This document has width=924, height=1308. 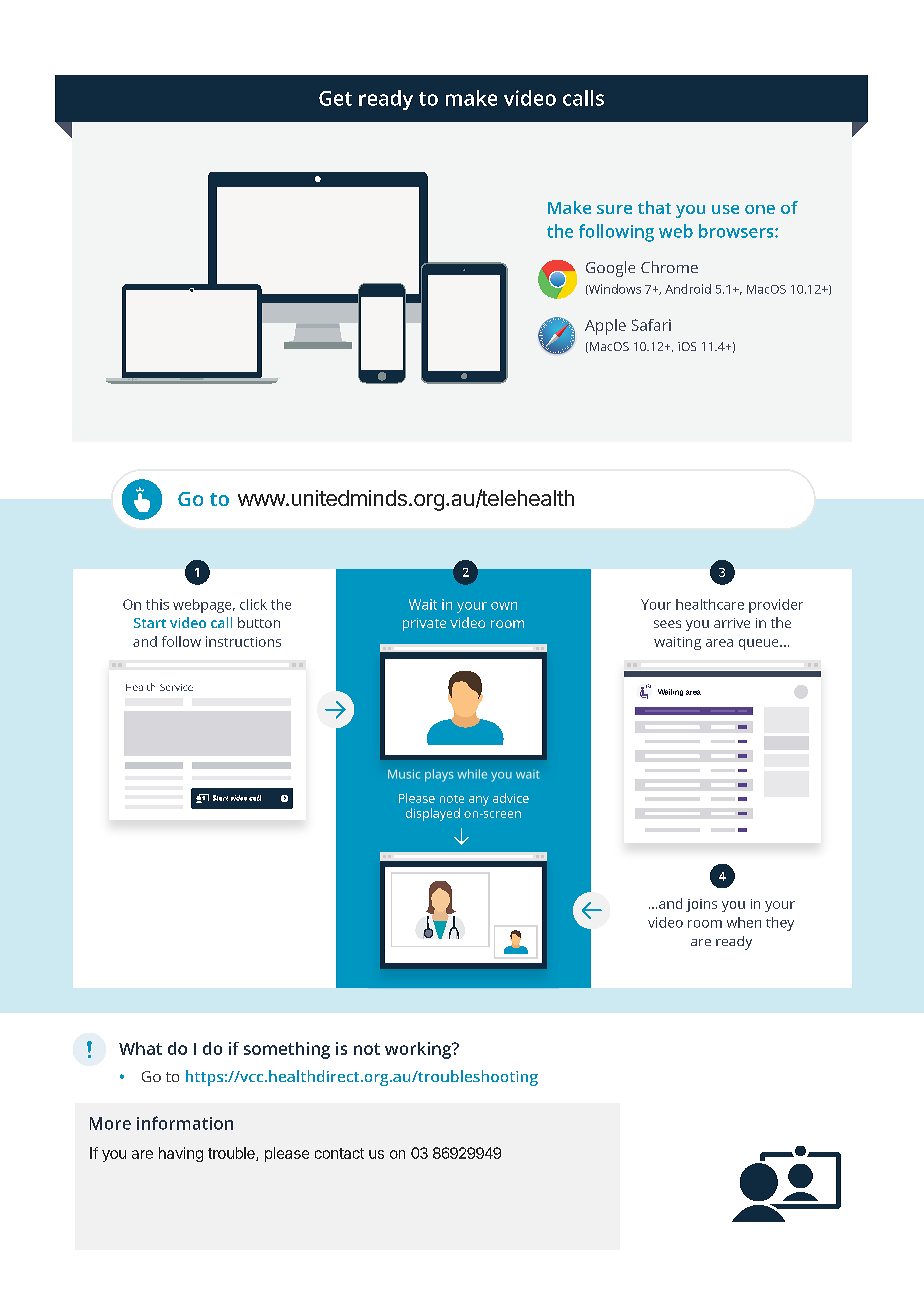 What do you see at coordinates (185, 1123) in the document?
I see `information` at bounding box center [185, 1123].
